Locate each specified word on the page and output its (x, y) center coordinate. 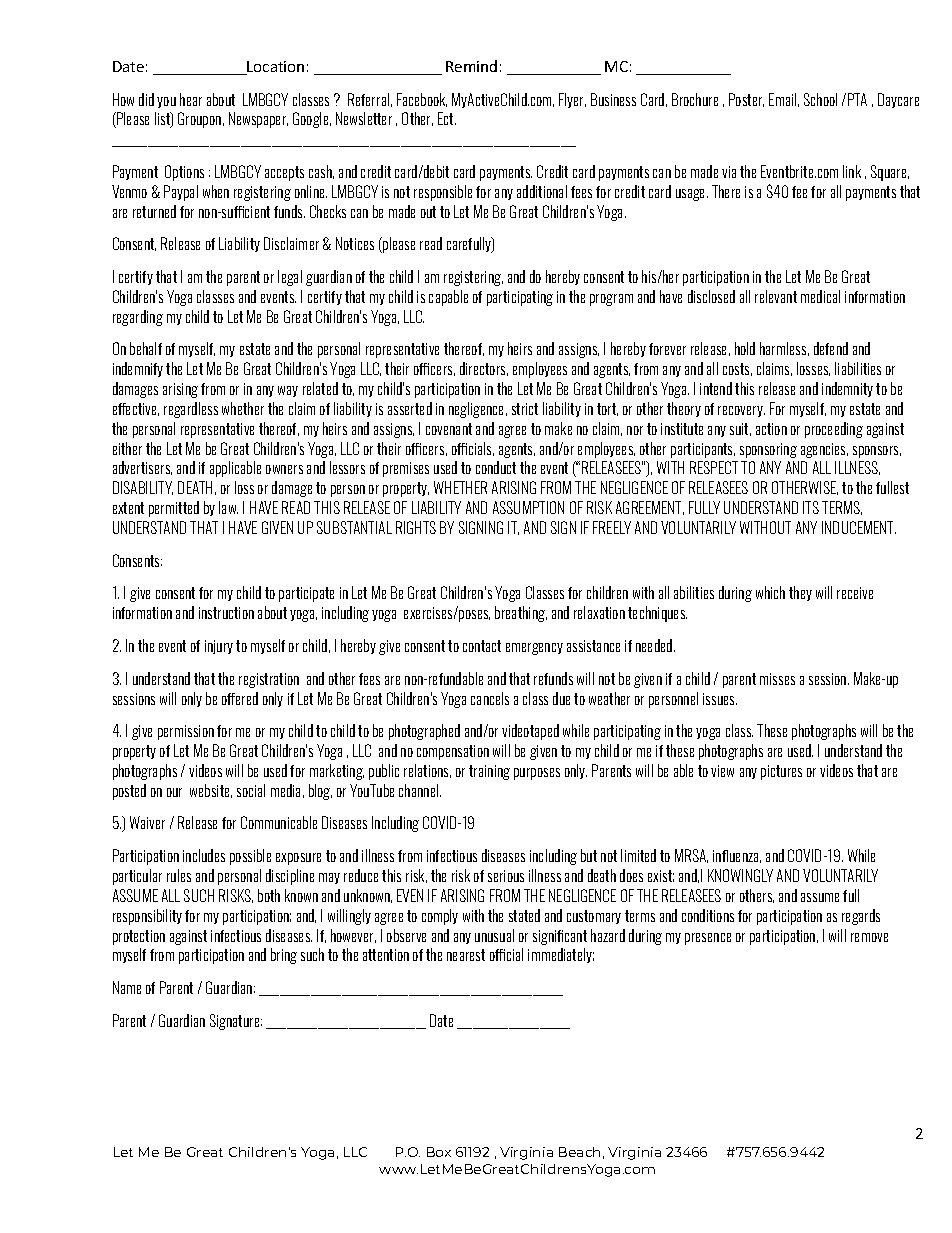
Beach (579, 1152)
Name (127, 987)
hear (191, 99)
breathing (521, 614)
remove (869, 937)
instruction (226, 613)
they (800, 593)
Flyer (572, 100)
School (820, 99)
